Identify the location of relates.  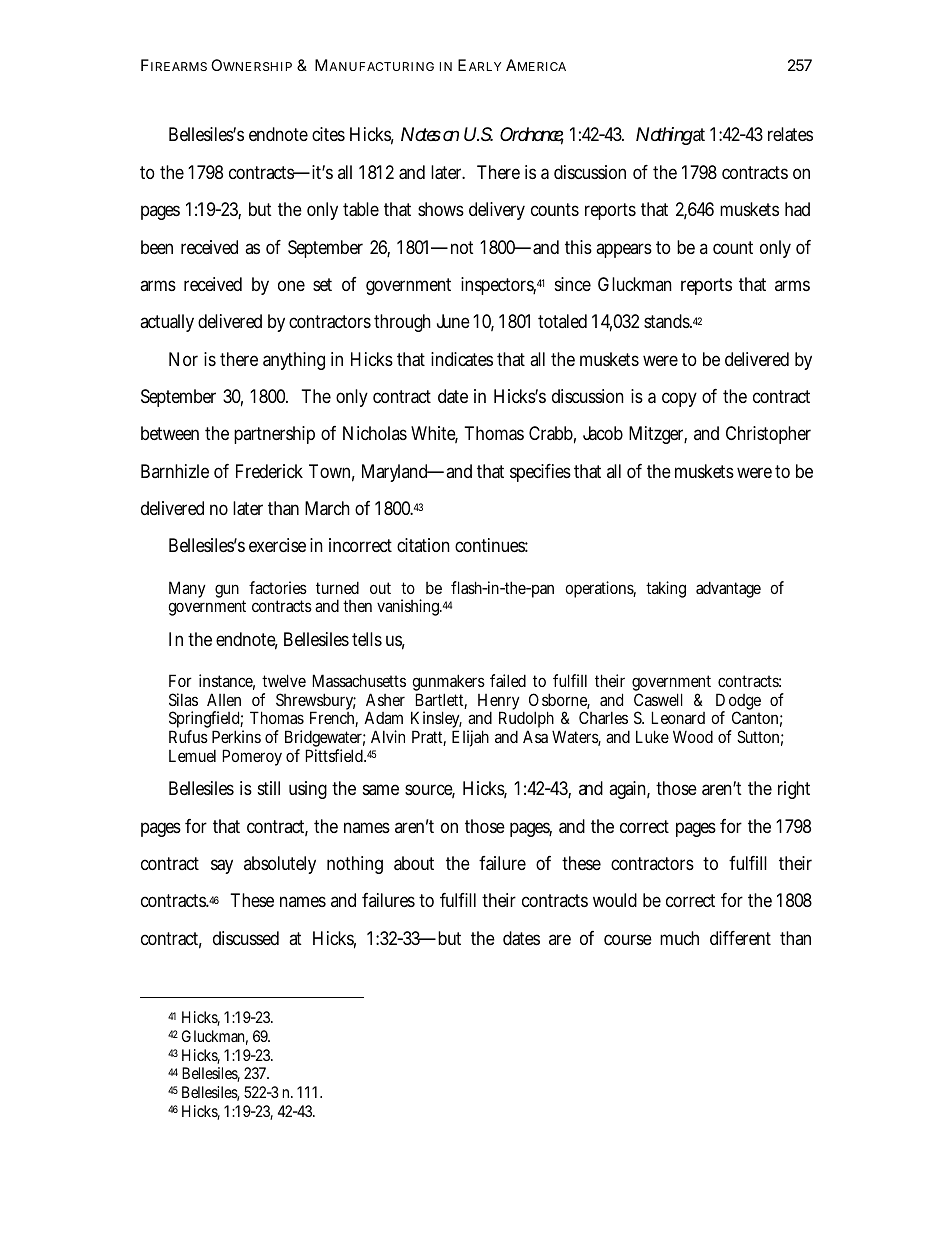
(790, 134).
